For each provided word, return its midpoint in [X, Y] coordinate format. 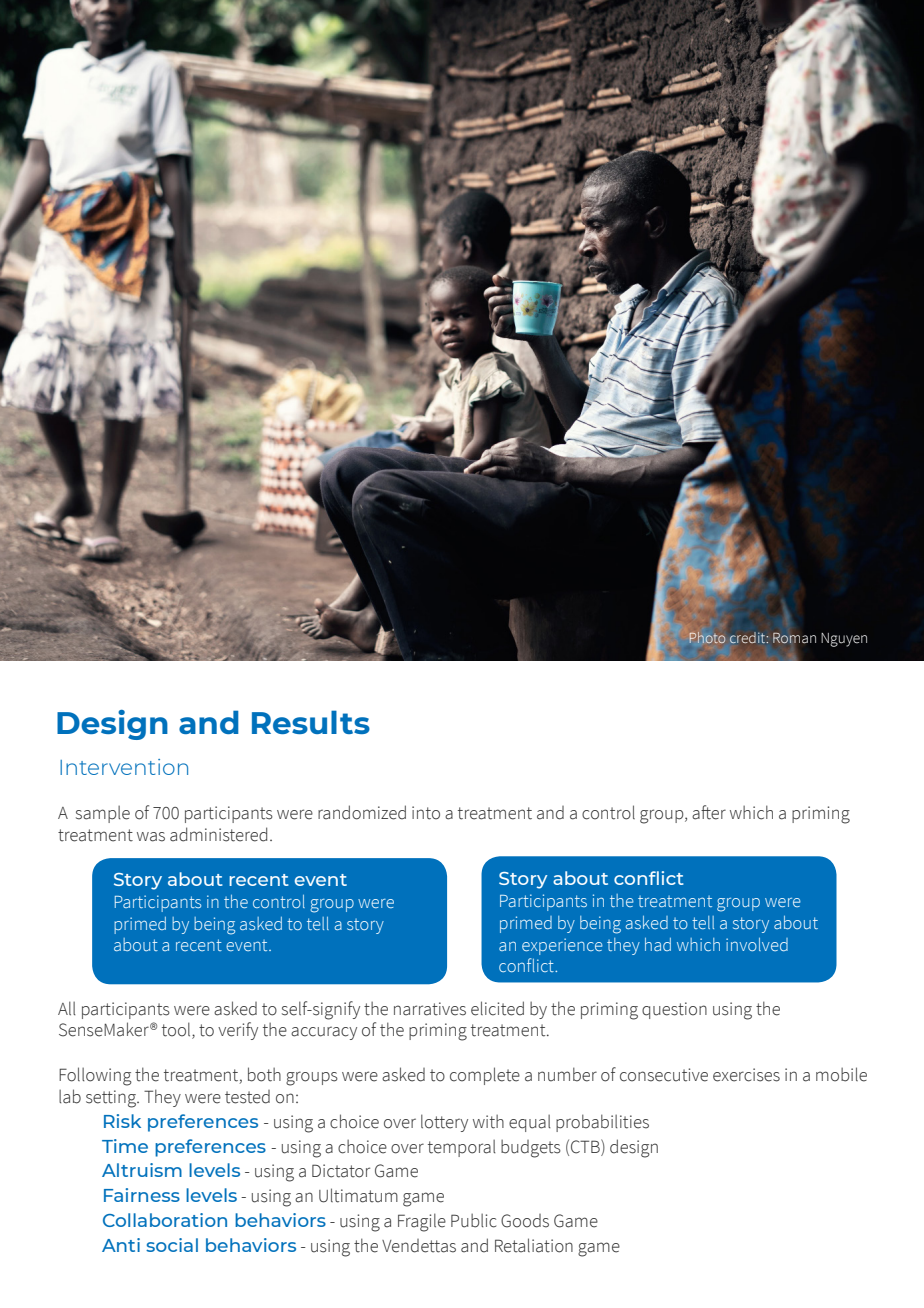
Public [473, 1221]
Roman [794, 638]
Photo [707, 637]
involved [757, 944]
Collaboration [165, 1220]
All [67, 1008]
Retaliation [534, 1245]
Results [311, 722]
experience [562, 946]
